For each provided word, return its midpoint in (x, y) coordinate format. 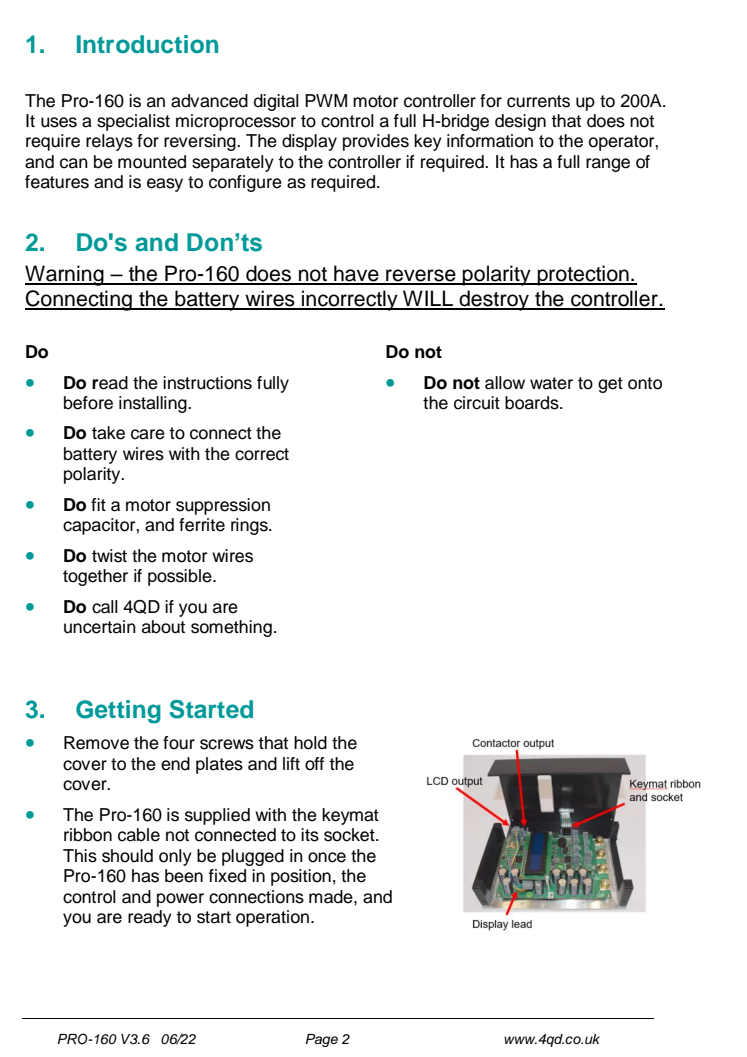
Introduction (147, 44)
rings (250, 526)
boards (533, 403)
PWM (326, 100)
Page (322, 1040)
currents (538, 101)
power (180, 900)
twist (109, 556)
